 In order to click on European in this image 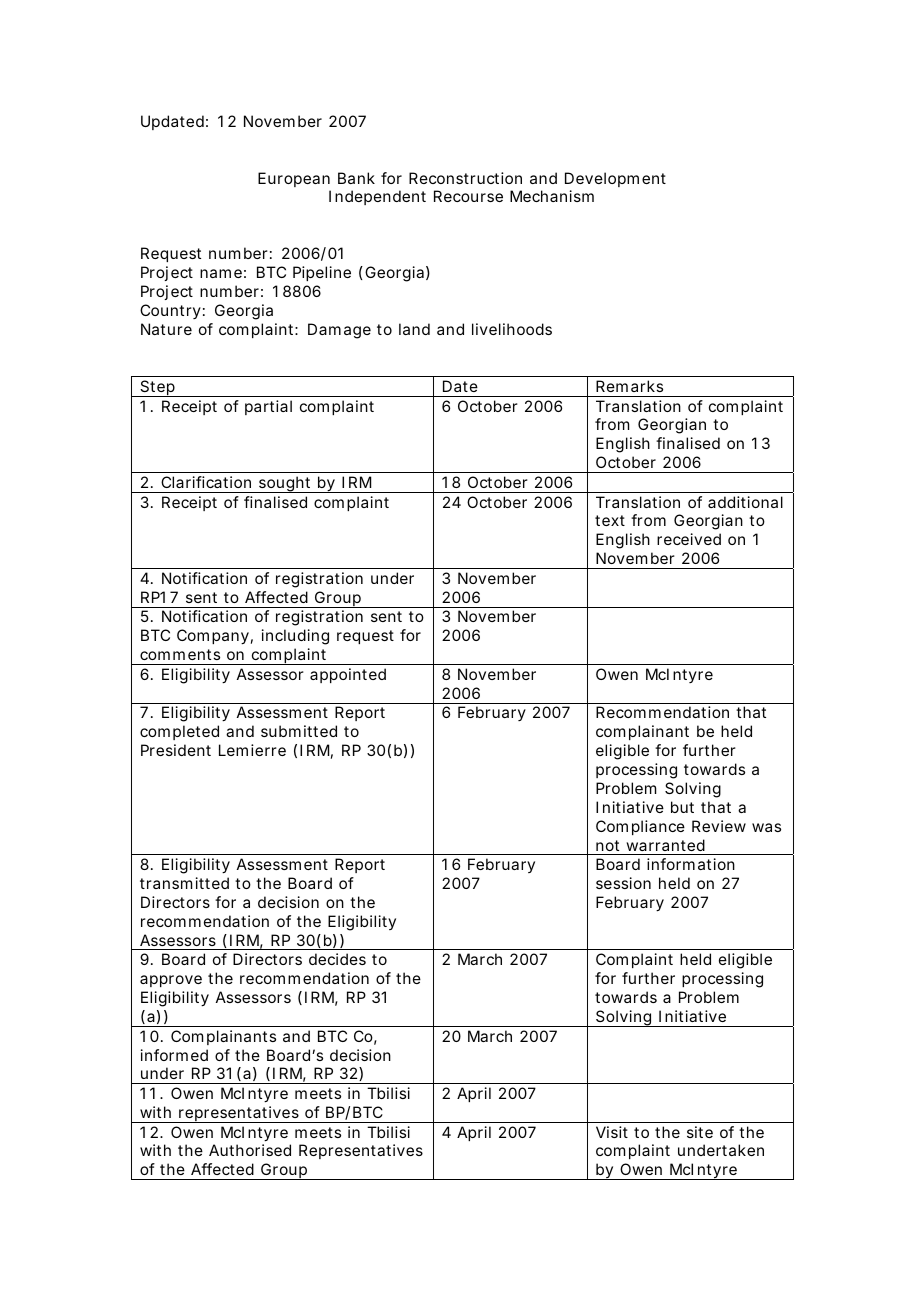, I will do `click(294, 179)`.
